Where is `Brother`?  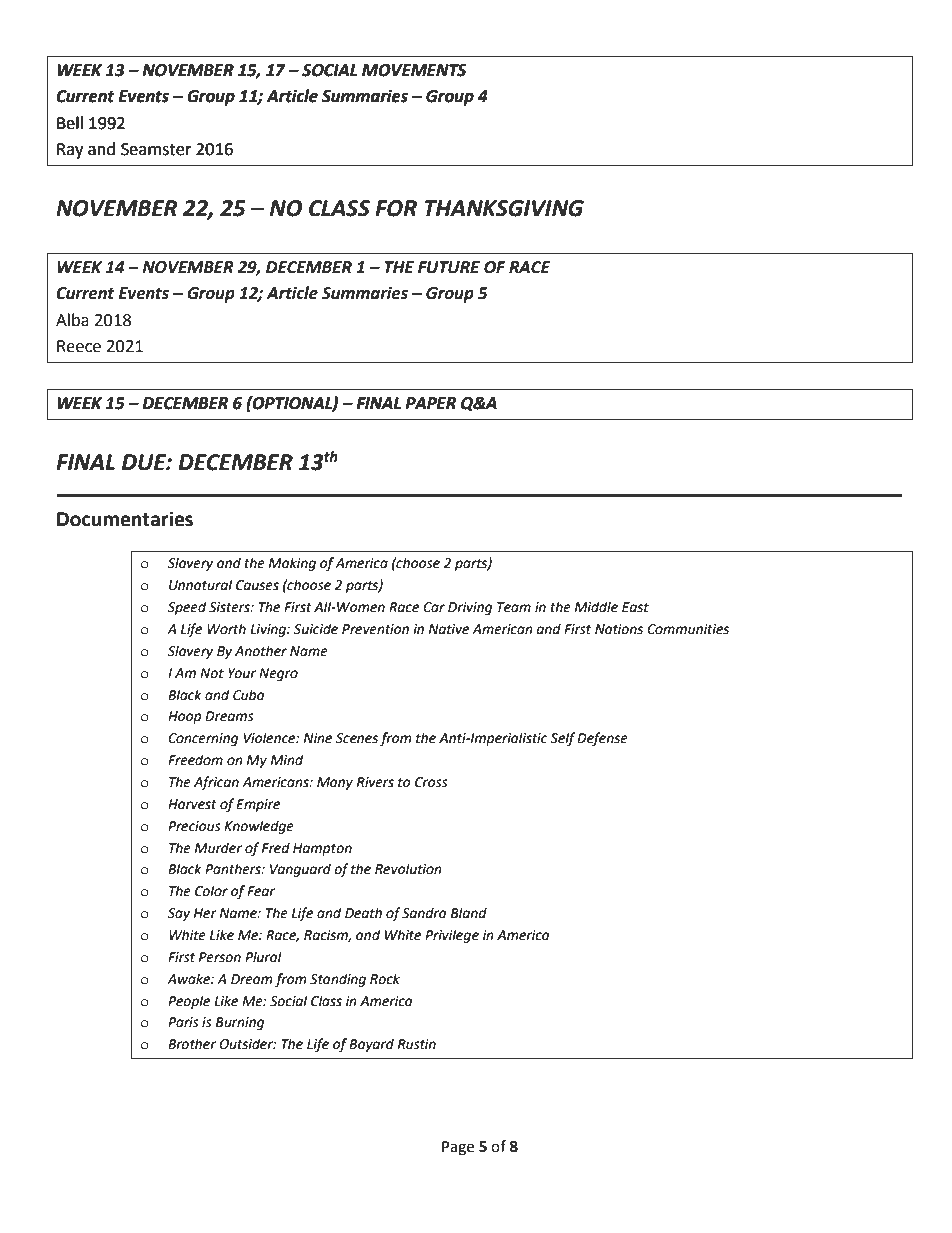
Brother is located at coordinates (192, 1044).
